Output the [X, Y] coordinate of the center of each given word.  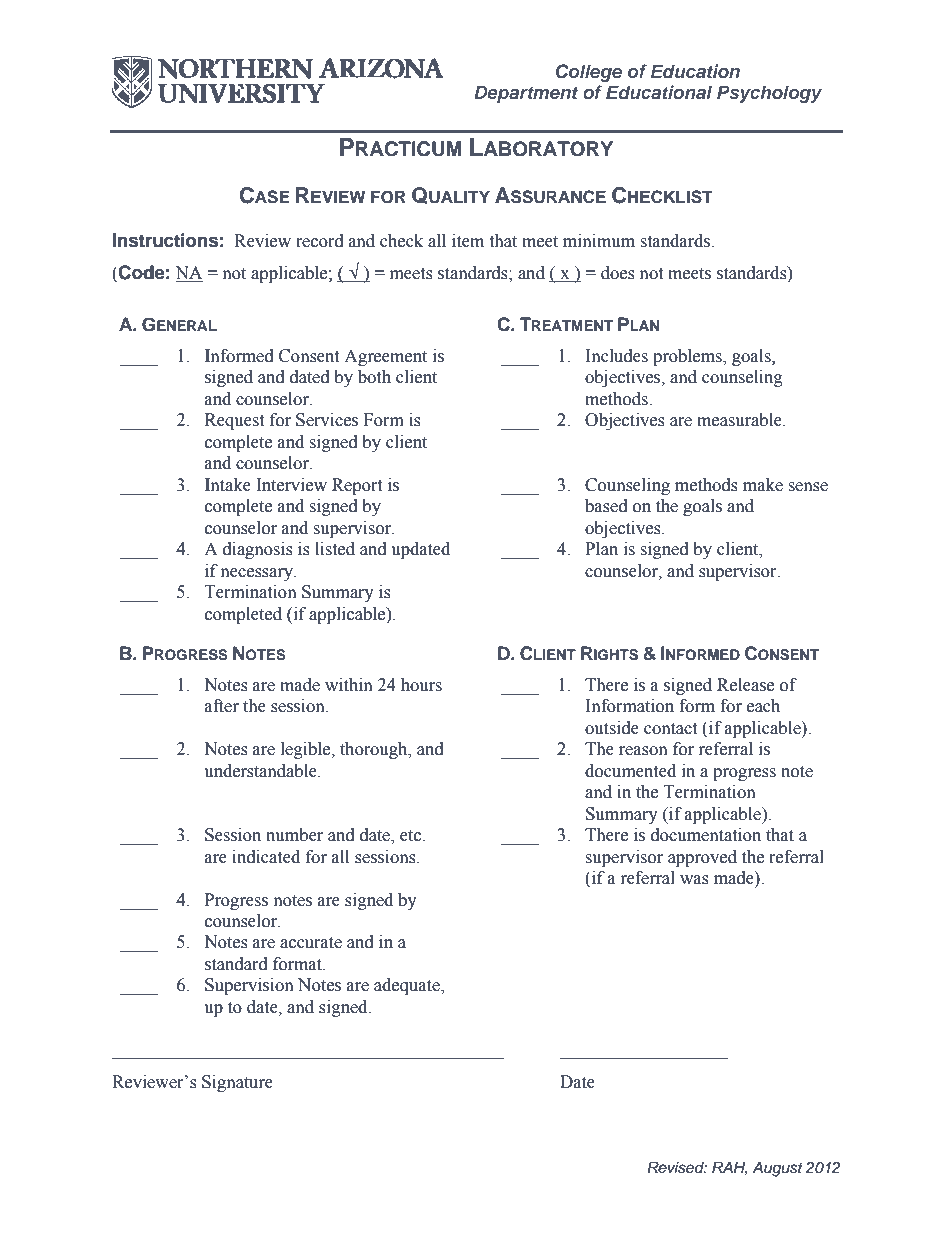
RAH [729, 1168]
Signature [237, 1083]
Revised [677, 1167]
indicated [266, 857]
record [320, 241]
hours [421, 685]
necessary [258, 574]
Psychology [769, 94]
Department [526, 94]
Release [745, 685]
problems [688, 357]
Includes [617, 356]
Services [327, 420]
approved [702, 858]
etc [412, 836]
